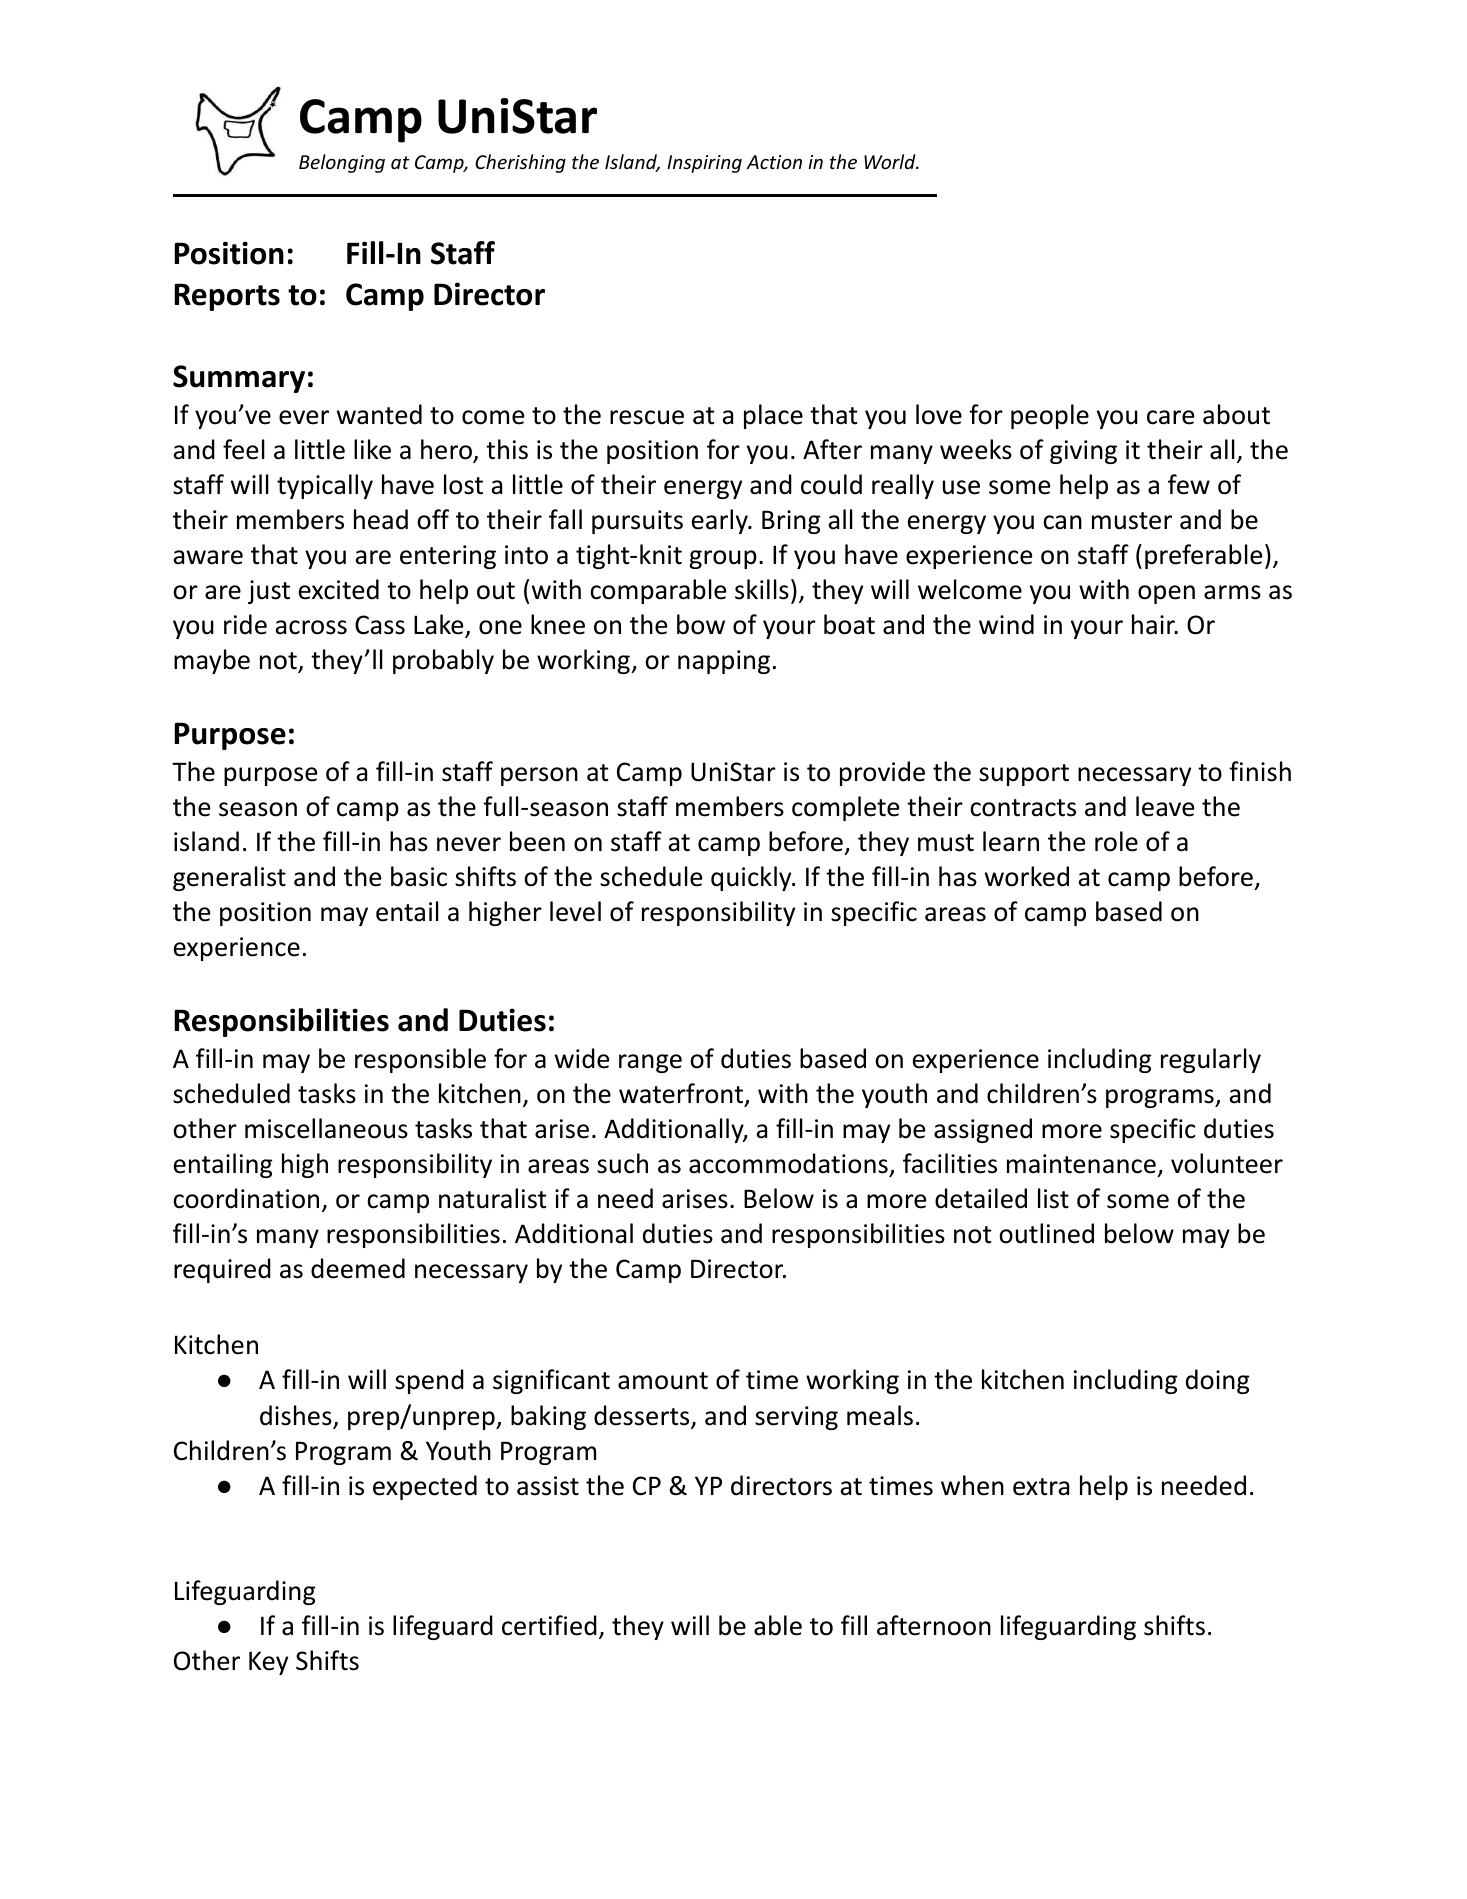 This screenshot has height=1899, width=1467. What do you see at coordinates (891, 161) in the screenshot?
I see `World` at bounding box center [891, 161].
